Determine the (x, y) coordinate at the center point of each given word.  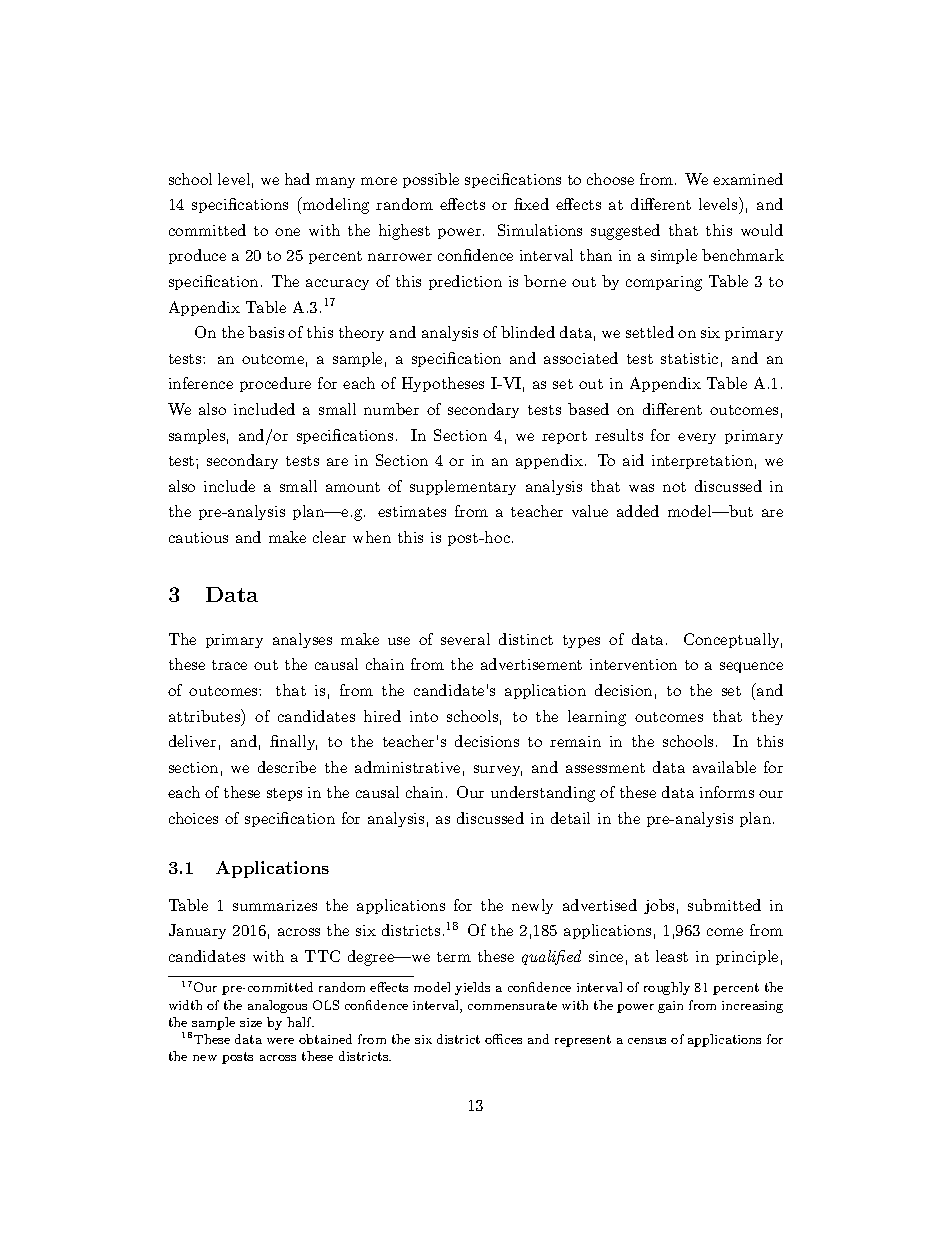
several (465, 639)
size (251, 1022)
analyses (302, 640)
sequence (751, 667)
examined (748, 179)
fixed (531, 204)
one (287, 232)
